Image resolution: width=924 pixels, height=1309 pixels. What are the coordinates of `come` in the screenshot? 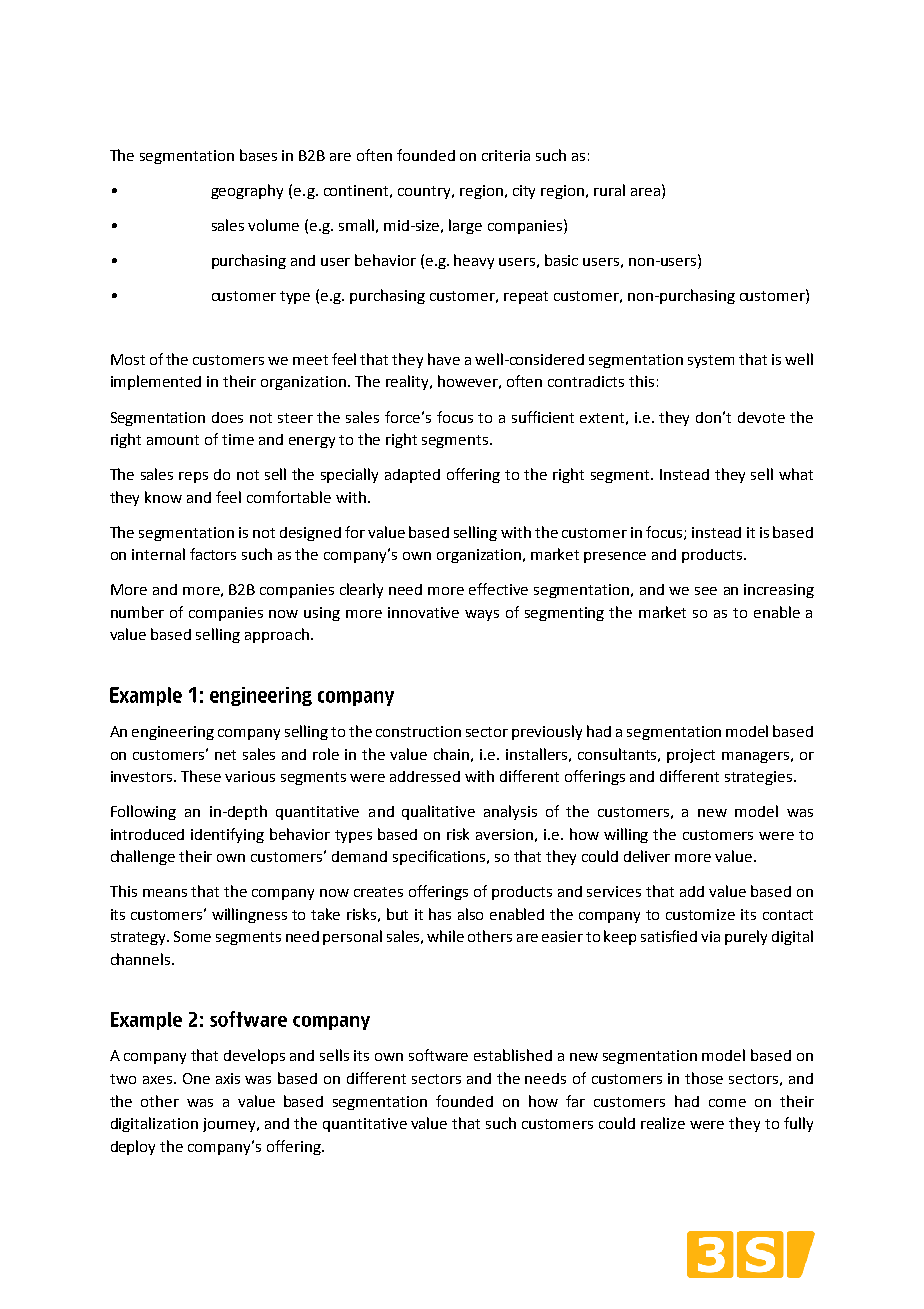 It's located at (727, 1103).
